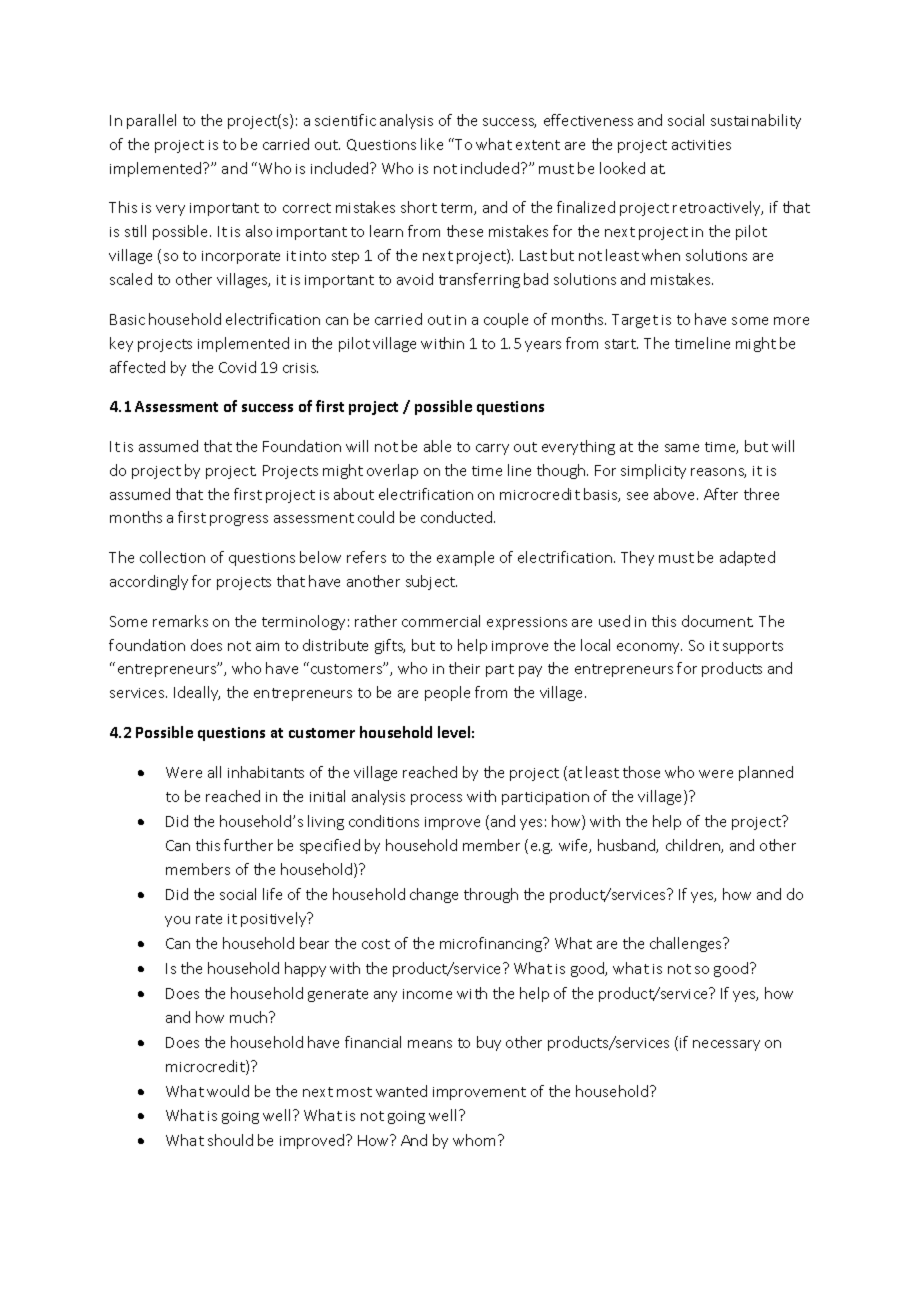 The width and height of the screenshot is (924, 1307). I want to click on whom, so click(476, 1140).
